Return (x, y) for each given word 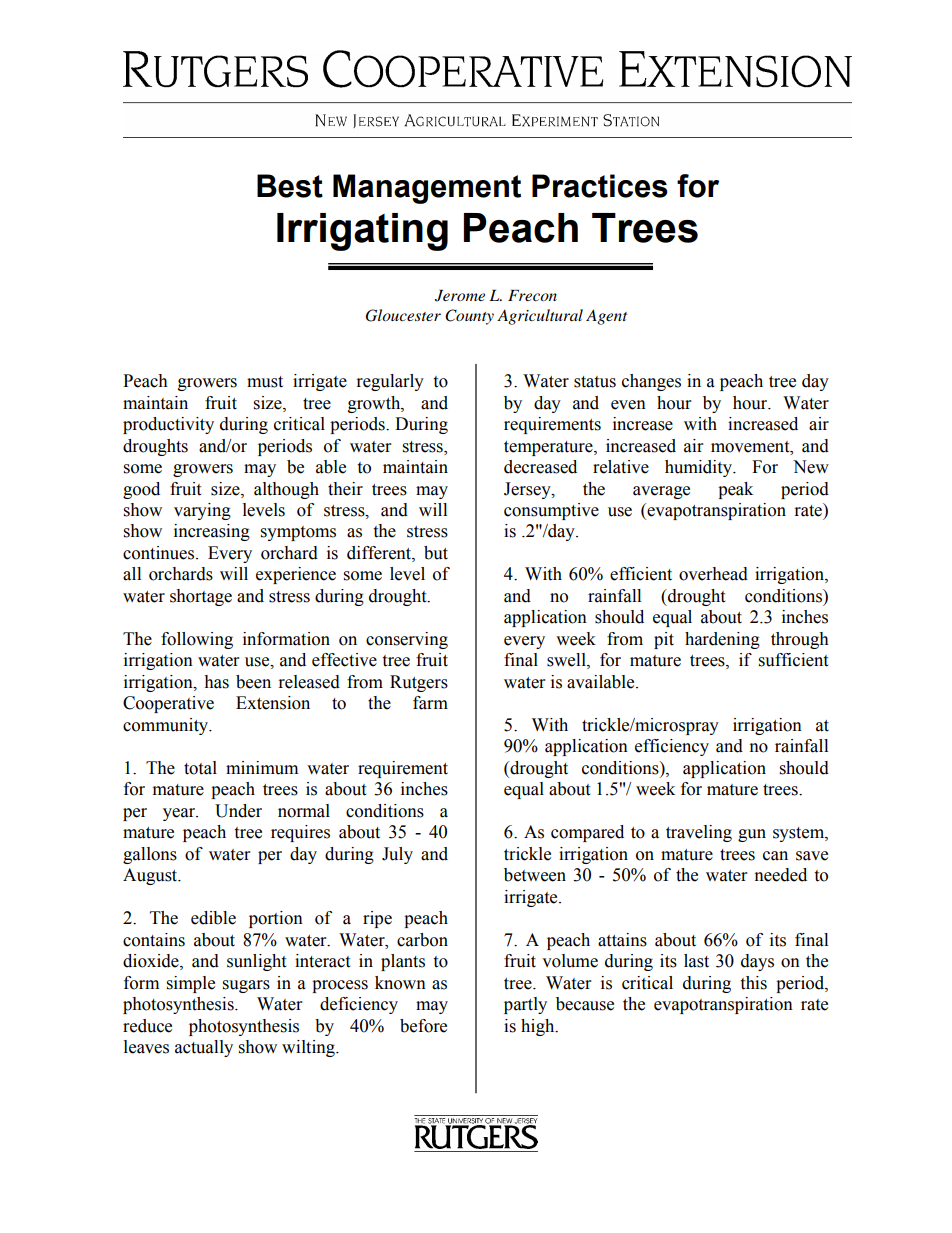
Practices (600, 186)
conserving (407, 640)
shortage (201, 597)
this (753, 983)
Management (427, 189)
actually (204, 1048)
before (423, 1026)
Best (290, 186)
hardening (722, 640)
